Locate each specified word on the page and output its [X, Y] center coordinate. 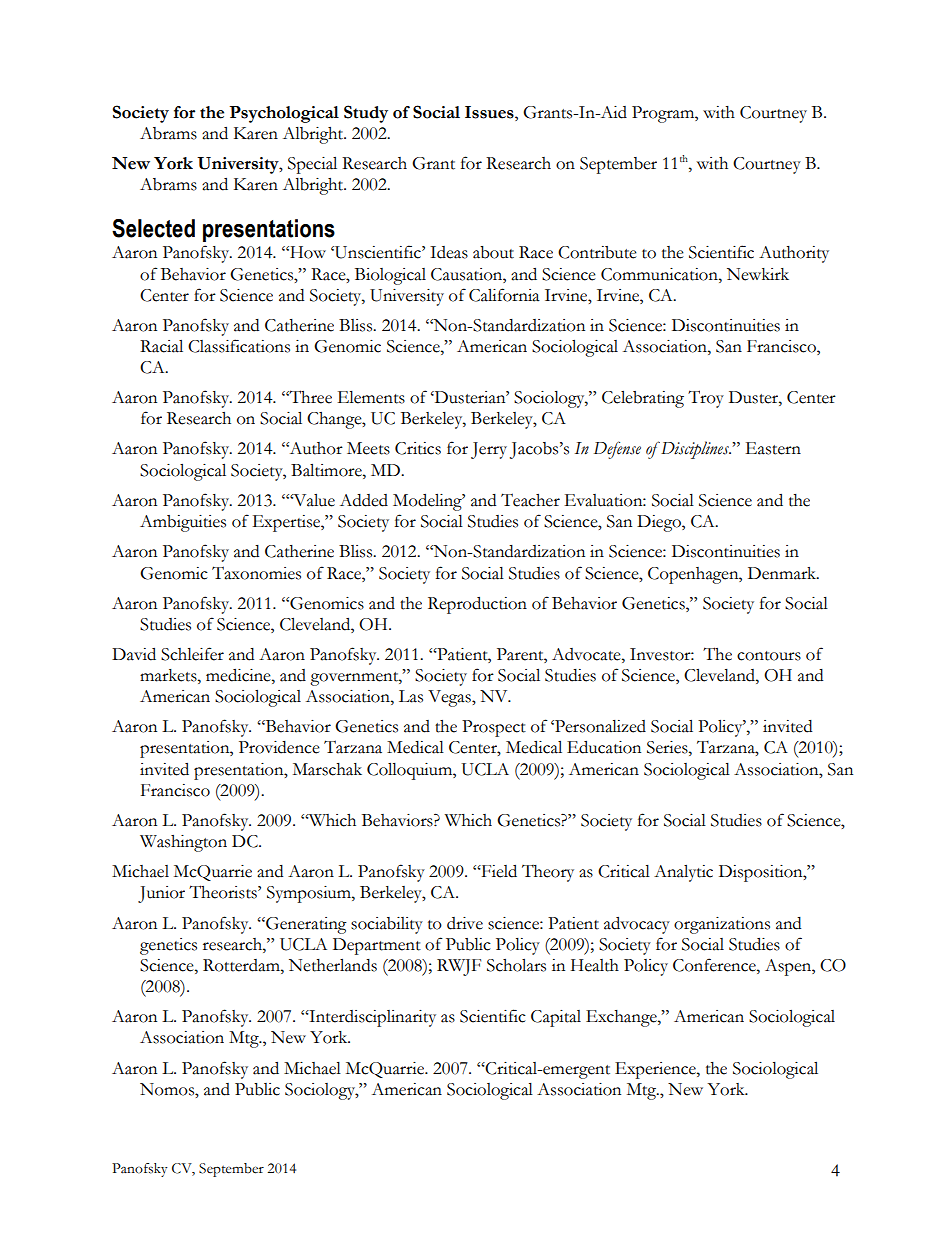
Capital [556, 1018]
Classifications [239, 346]
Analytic [683, 873]
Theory [548, 873]
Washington [183, 843]
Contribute [597, 252]
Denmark [783, 573]
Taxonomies [256, 573]
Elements [371, 397]
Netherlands [333, 965]
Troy [706, 399]
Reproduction [477, 605]
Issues [490, 112]
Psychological [284, 114]
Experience [656, 1070]
